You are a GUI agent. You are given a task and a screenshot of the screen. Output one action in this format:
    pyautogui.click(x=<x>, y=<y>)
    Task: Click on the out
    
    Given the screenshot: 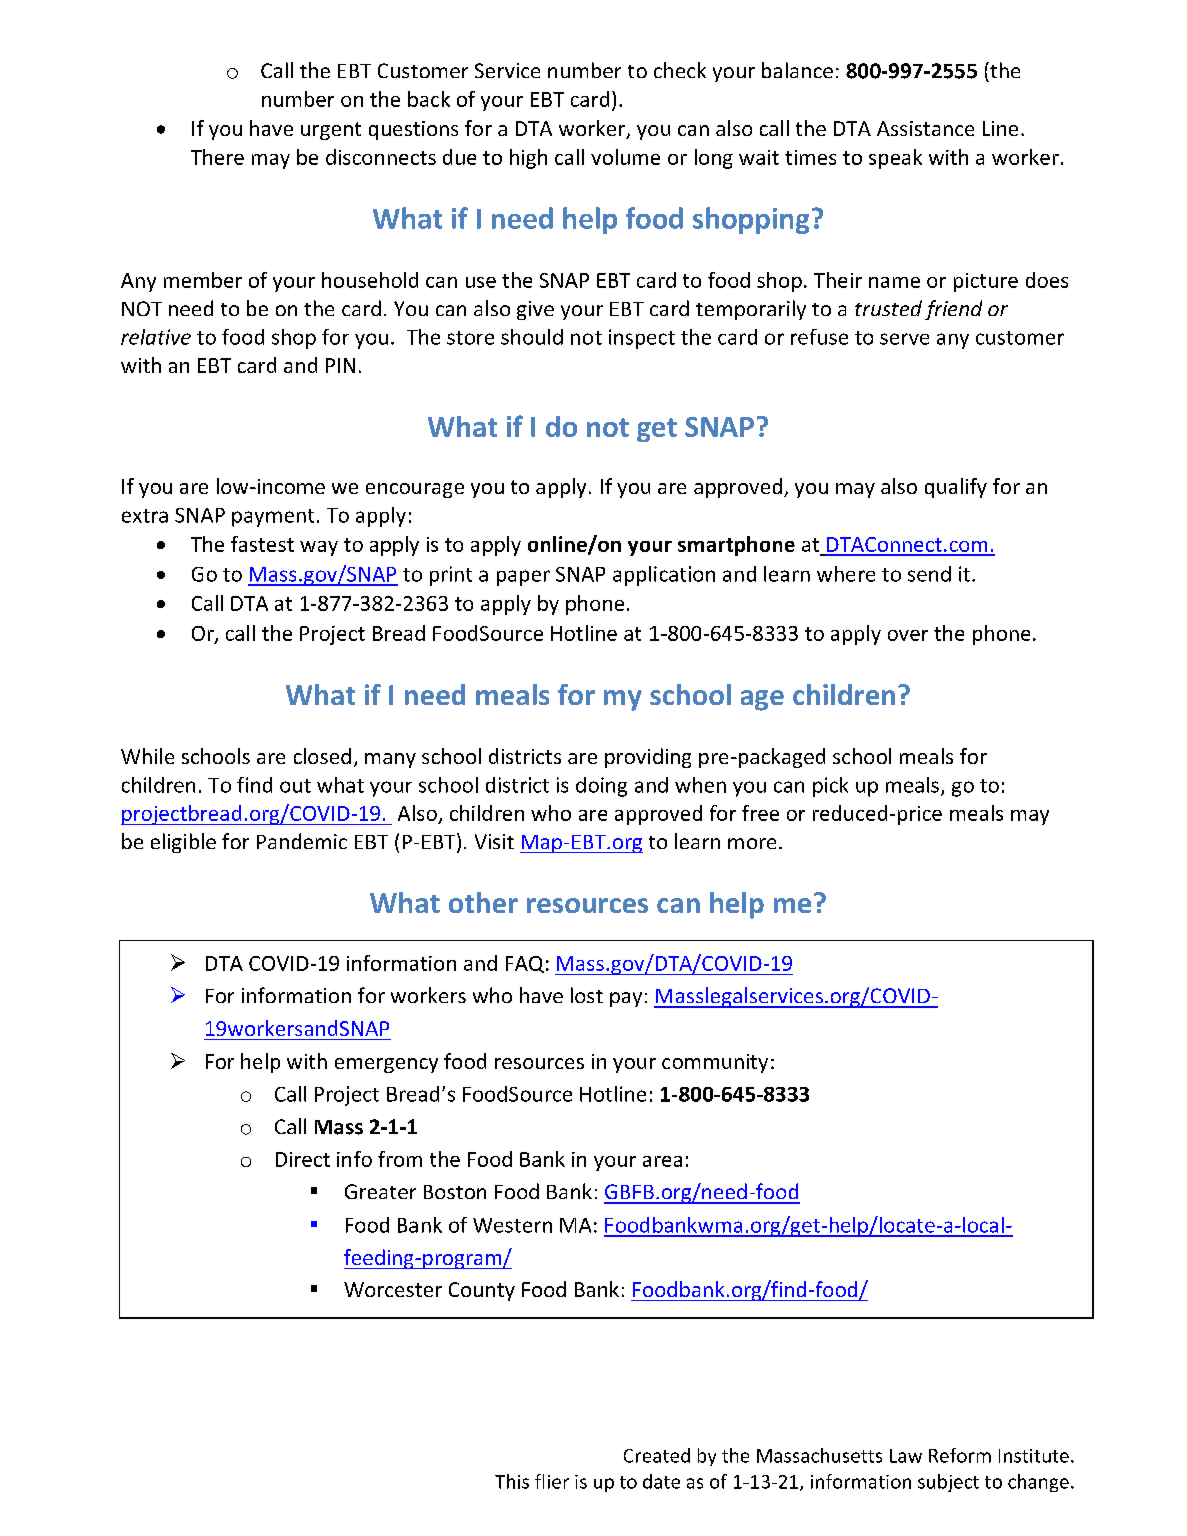 What is the action you would take?
    pyautogui.click(x=295, y=786)
